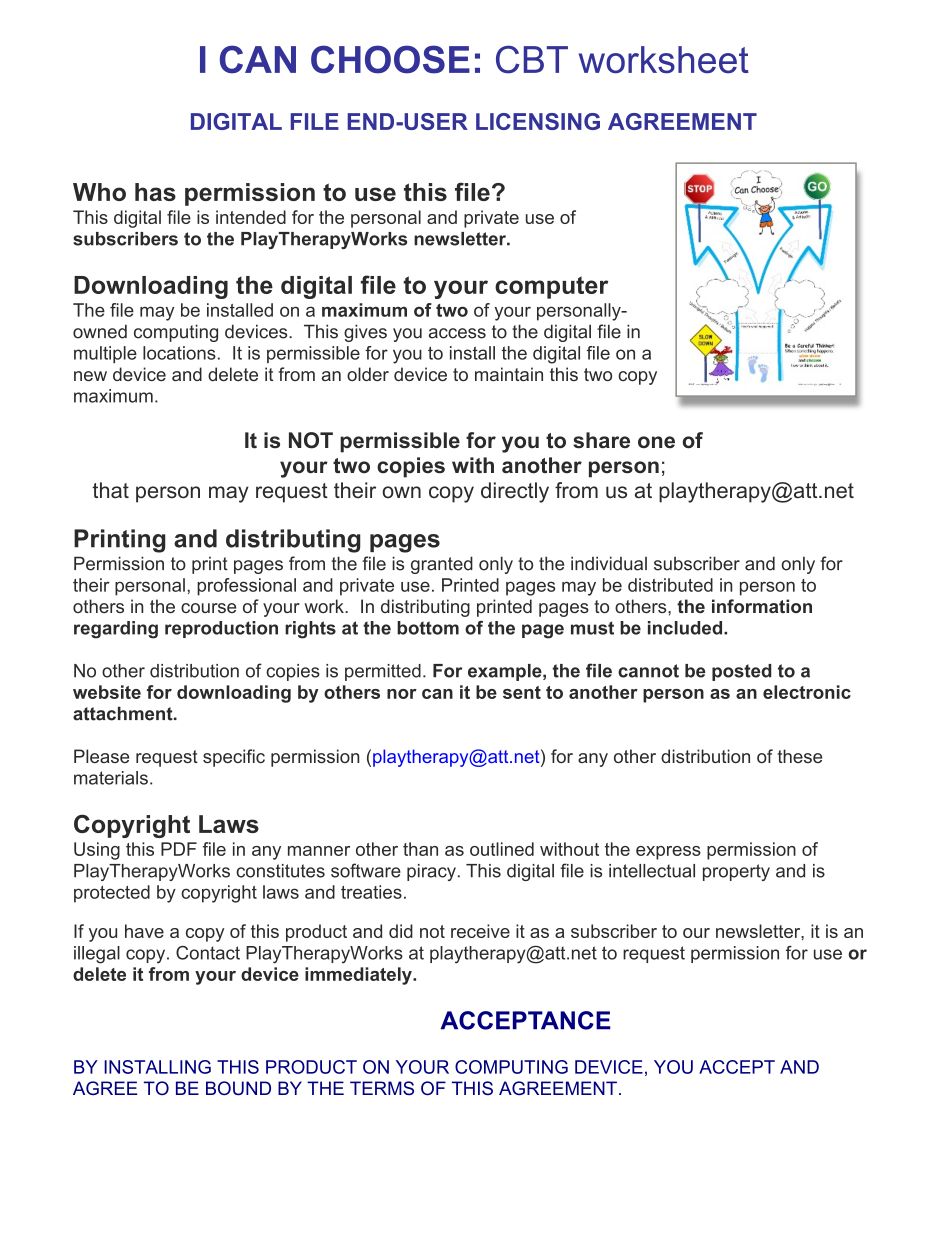 This image has width=952, height=1233. What do you see at coordinates (179, 849) in the image?
I see `PDF` at bounding box center [179, 849].
